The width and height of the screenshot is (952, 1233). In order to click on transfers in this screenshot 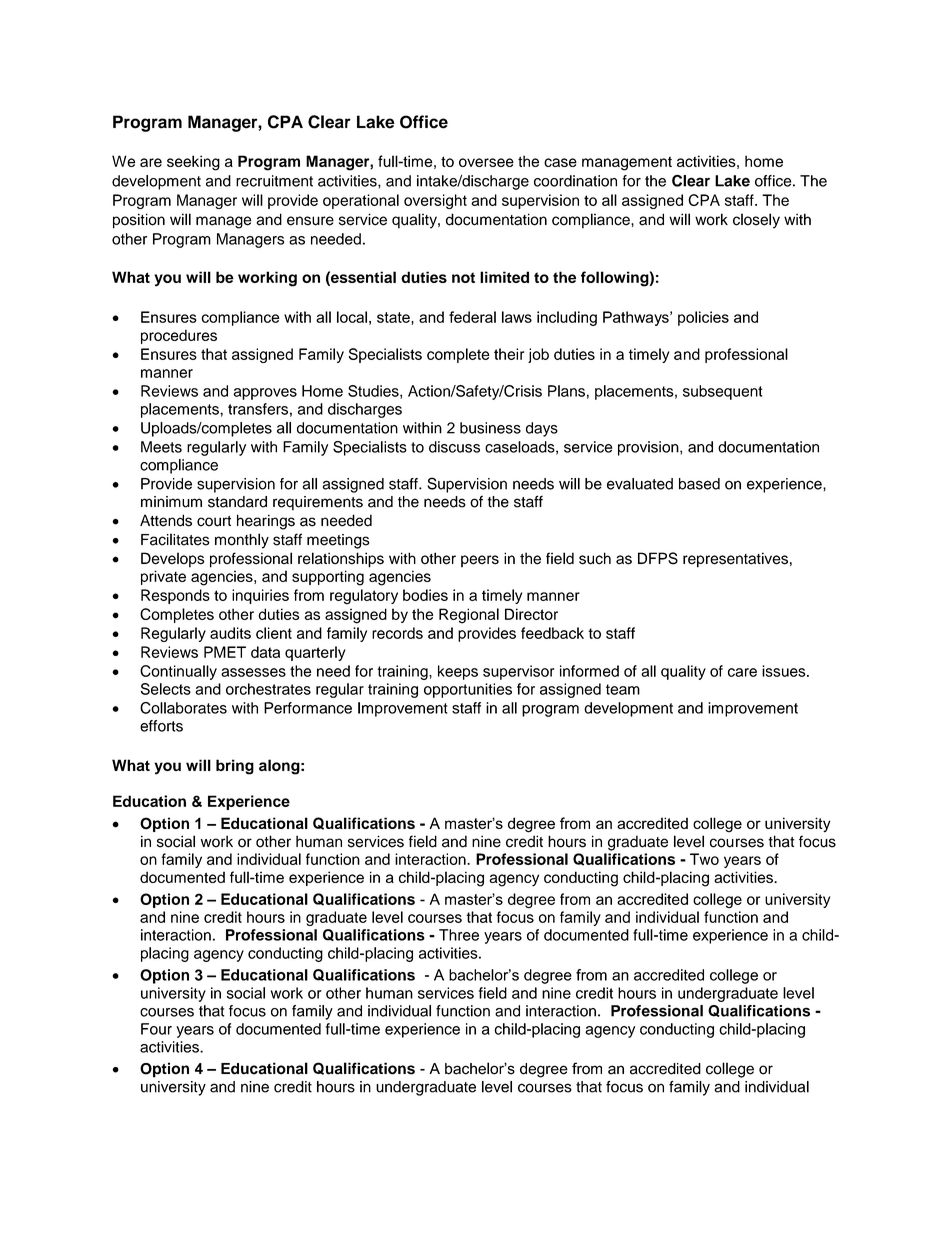, I will do `click(258, 409)`.
